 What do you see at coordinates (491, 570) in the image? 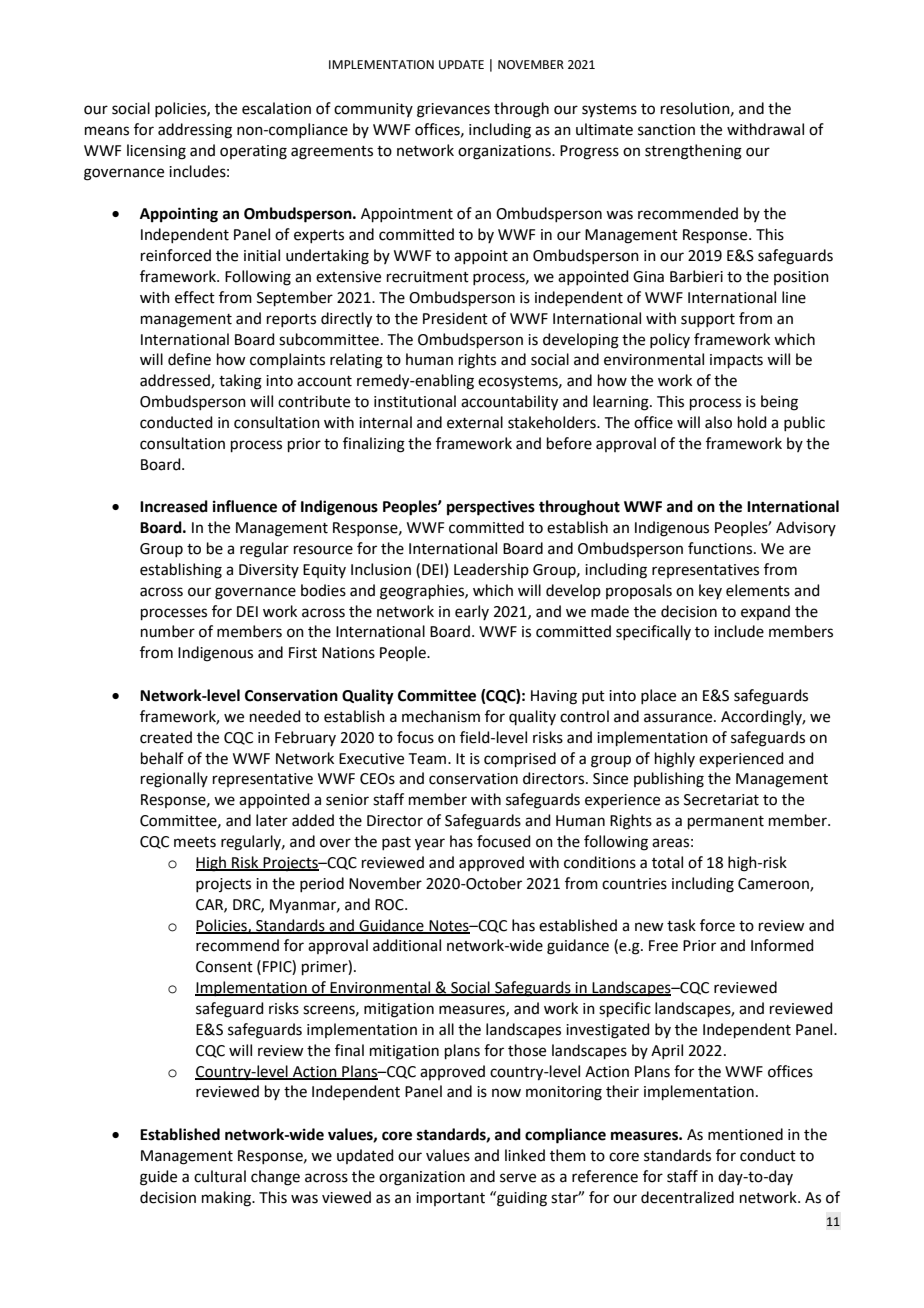
I see `Leadership` at bounding box center [491, 570].
